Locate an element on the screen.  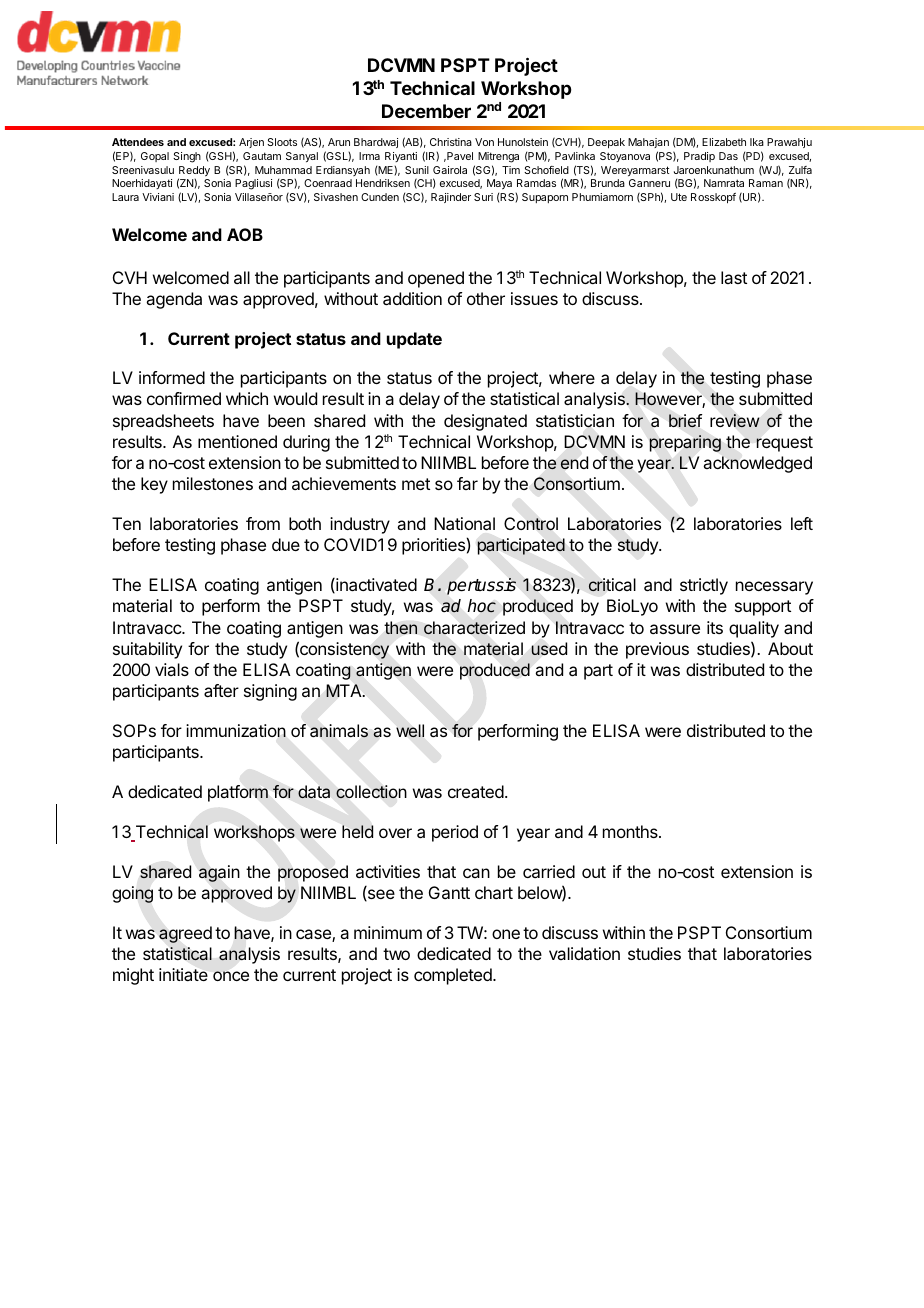
its is located at coordinates (715, 627).
